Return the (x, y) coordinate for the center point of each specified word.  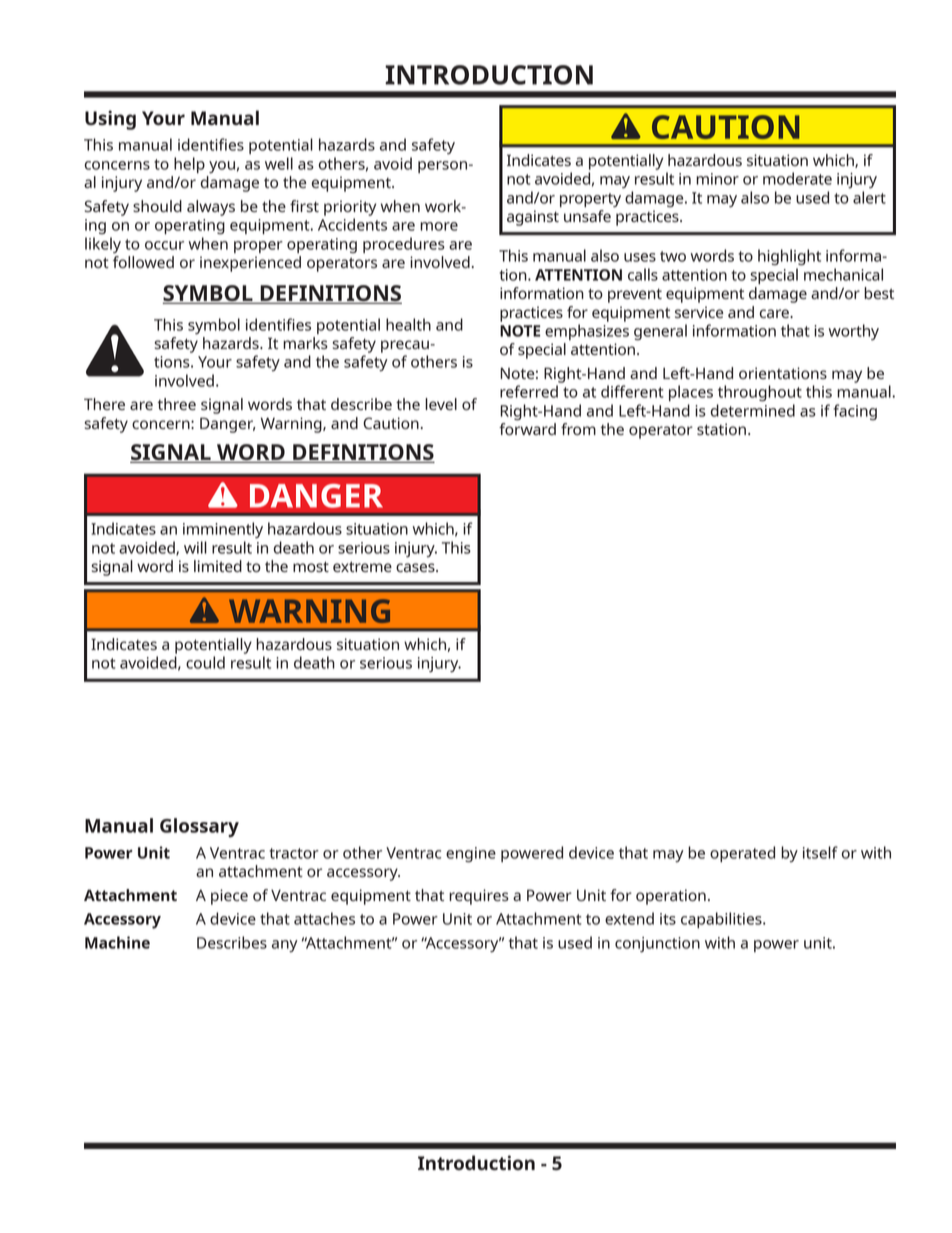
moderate (797, 178)
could (205, 662)
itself (820, 852)
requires (479, 897)
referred (529, 391)
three (177, 404)
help (189, 165)
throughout (760, 393)
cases (416, 567)
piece (229, 897)
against (533, 218)
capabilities (722, 920)
